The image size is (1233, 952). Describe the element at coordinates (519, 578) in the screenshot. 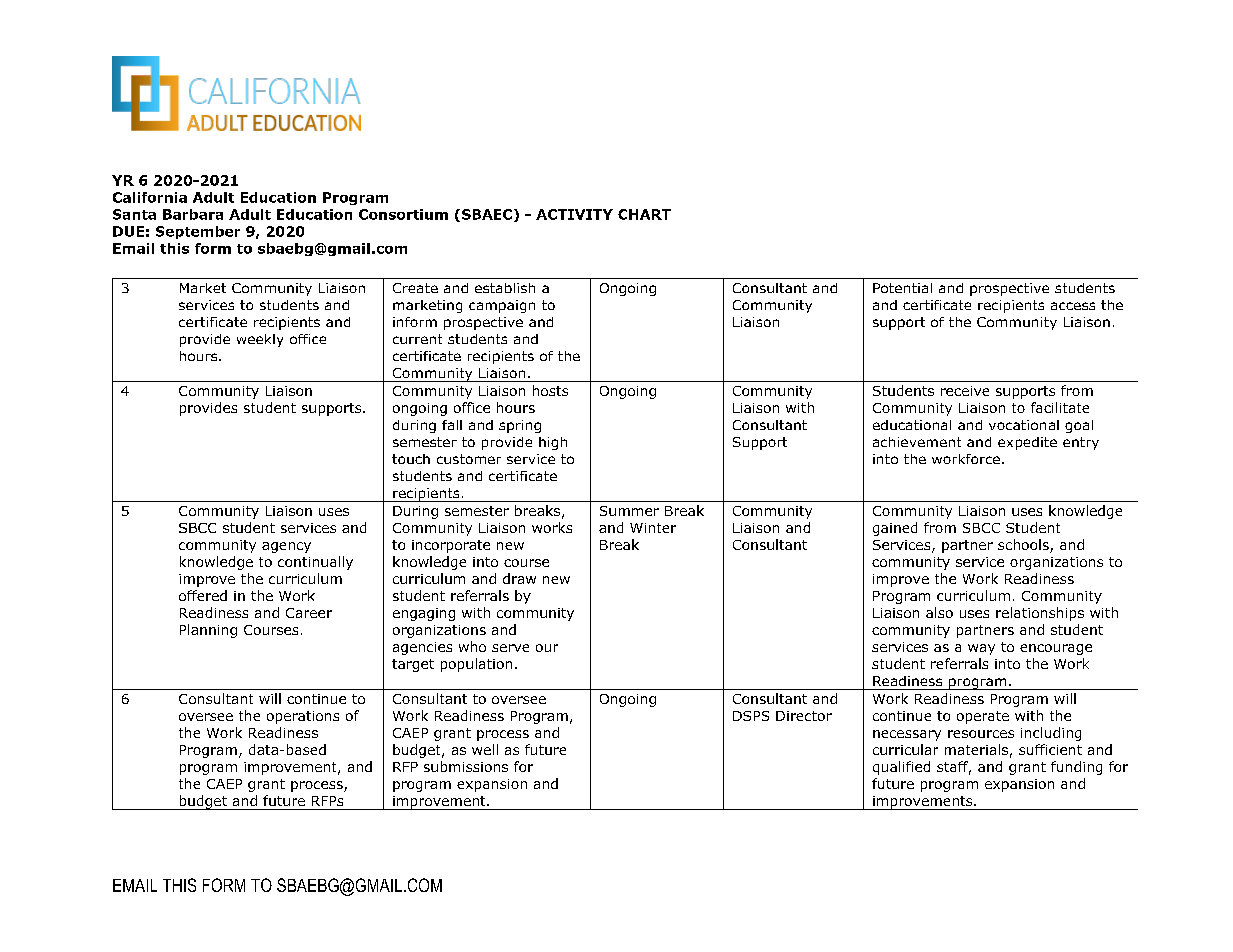

I see `draw` at that location.
